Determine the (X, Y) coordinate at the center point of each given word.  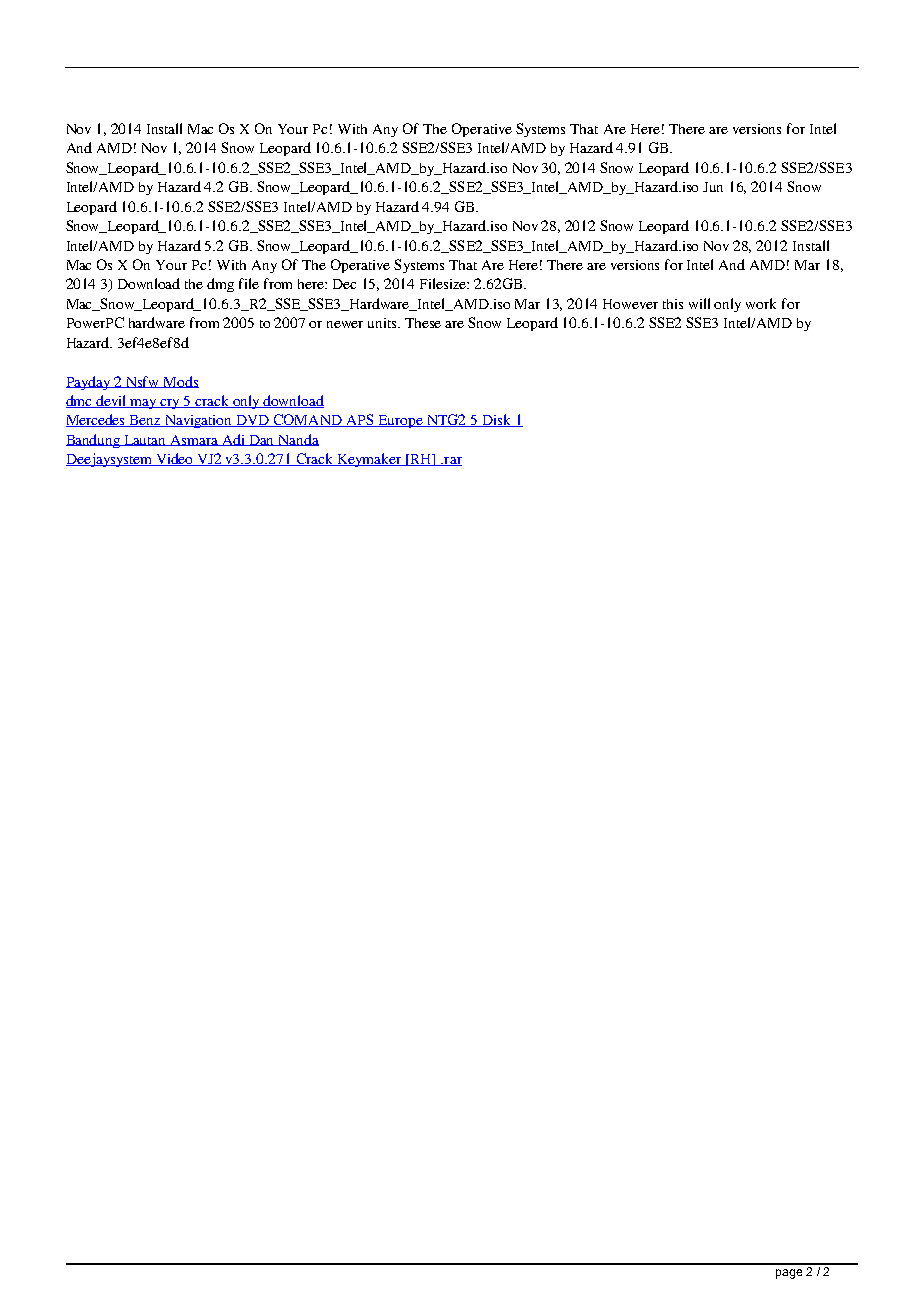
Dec (344, 284)
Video (175, 459)
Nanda (298, 440)
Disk (496, 420)
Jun (713, 187)
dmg (220, 285)
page (789, 1274)
